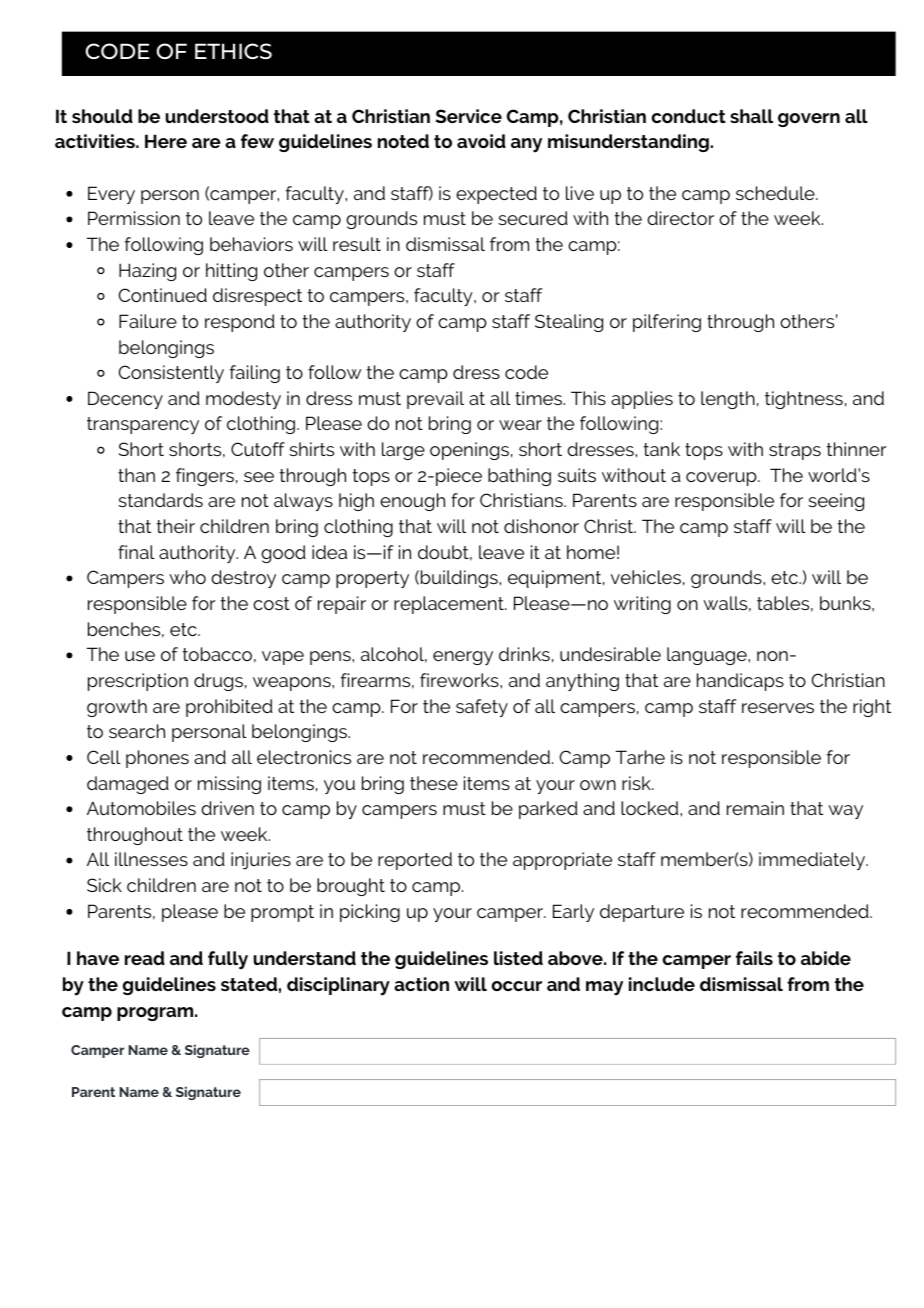 This screenshot has height=1308, width=924. What do you see at coordinates (469, 116) in the screenshot?
I see `Service` at bounding box center [469, 116].
